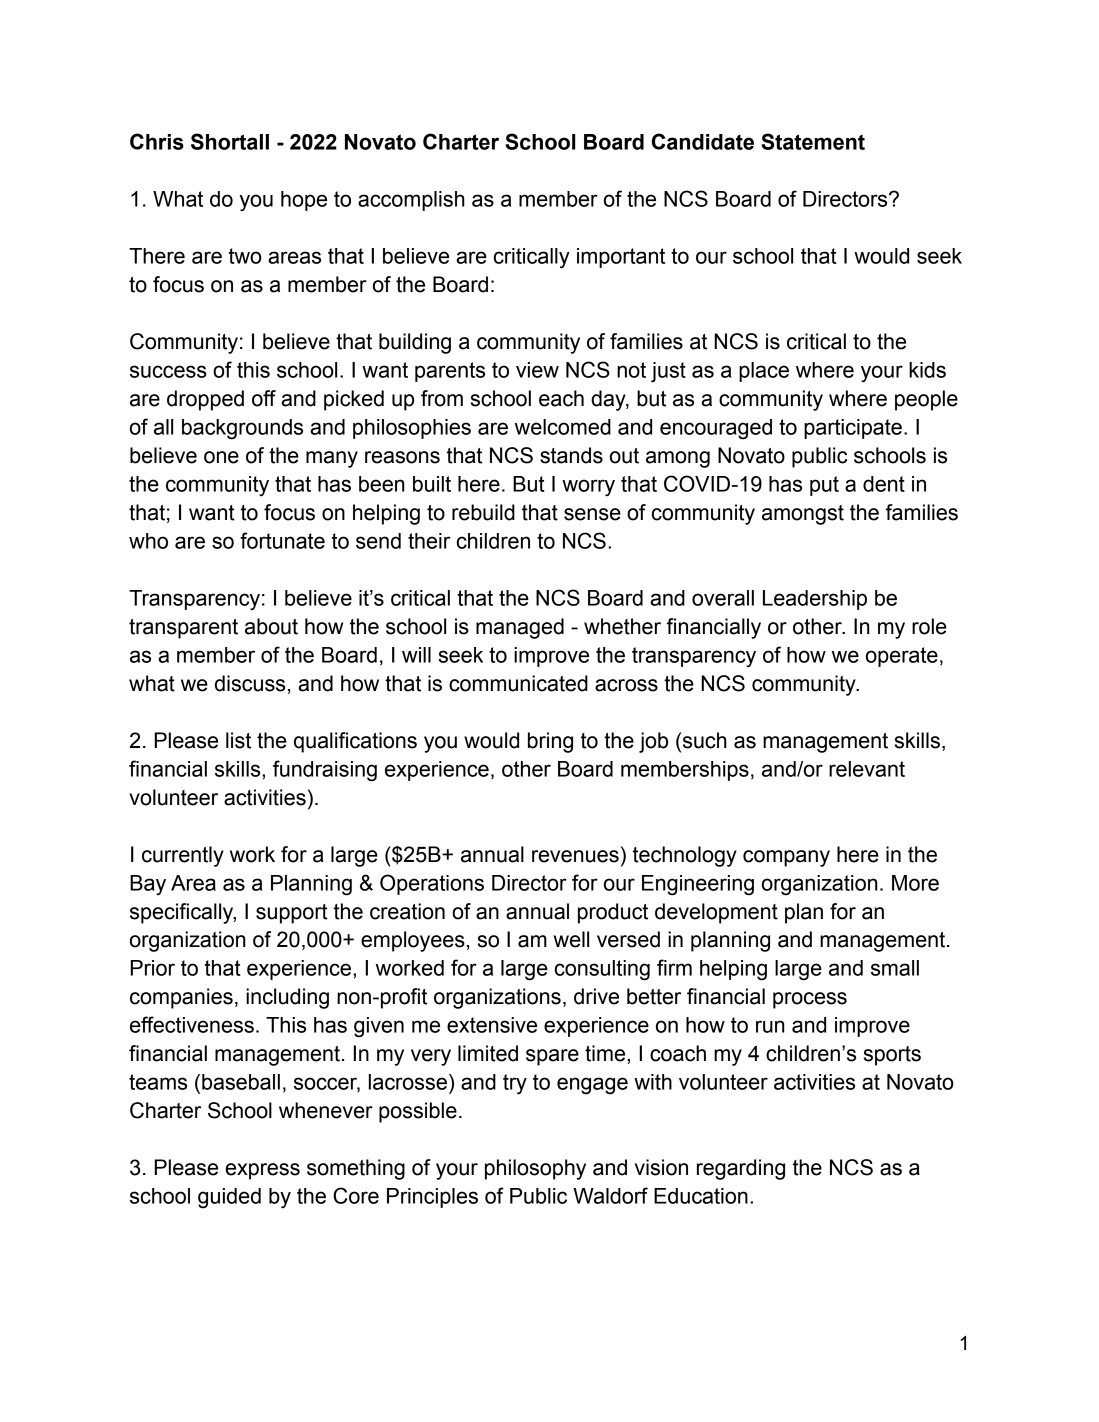 The height and width of the image is (1422, 1099). I want to click on communicated, so click(518, 683).
